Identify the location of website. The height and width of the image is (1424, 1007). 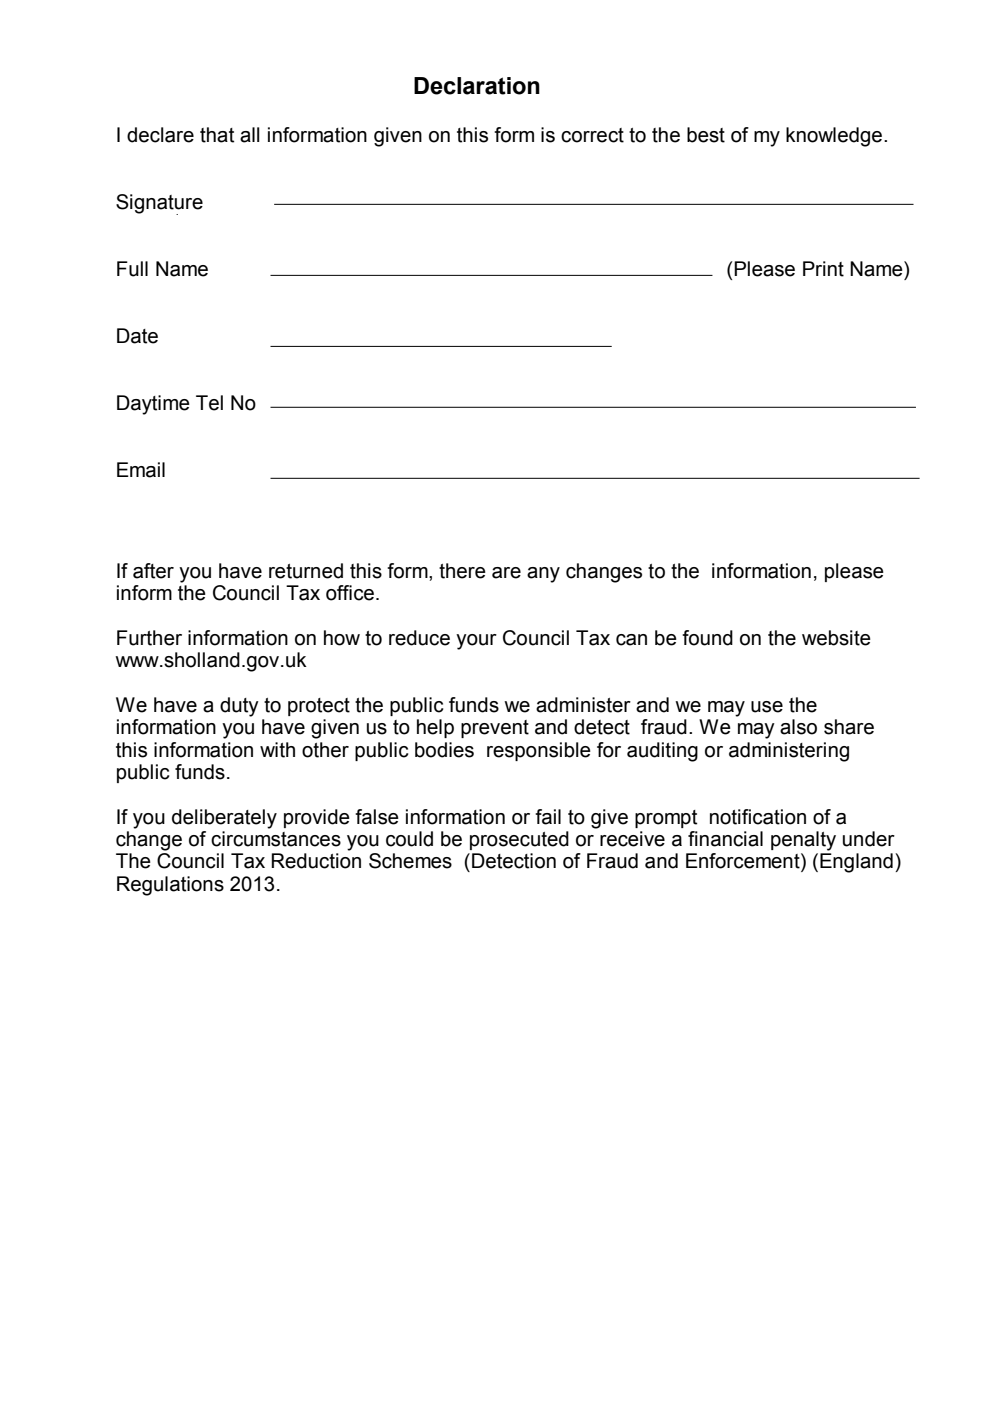
(836, 638).
